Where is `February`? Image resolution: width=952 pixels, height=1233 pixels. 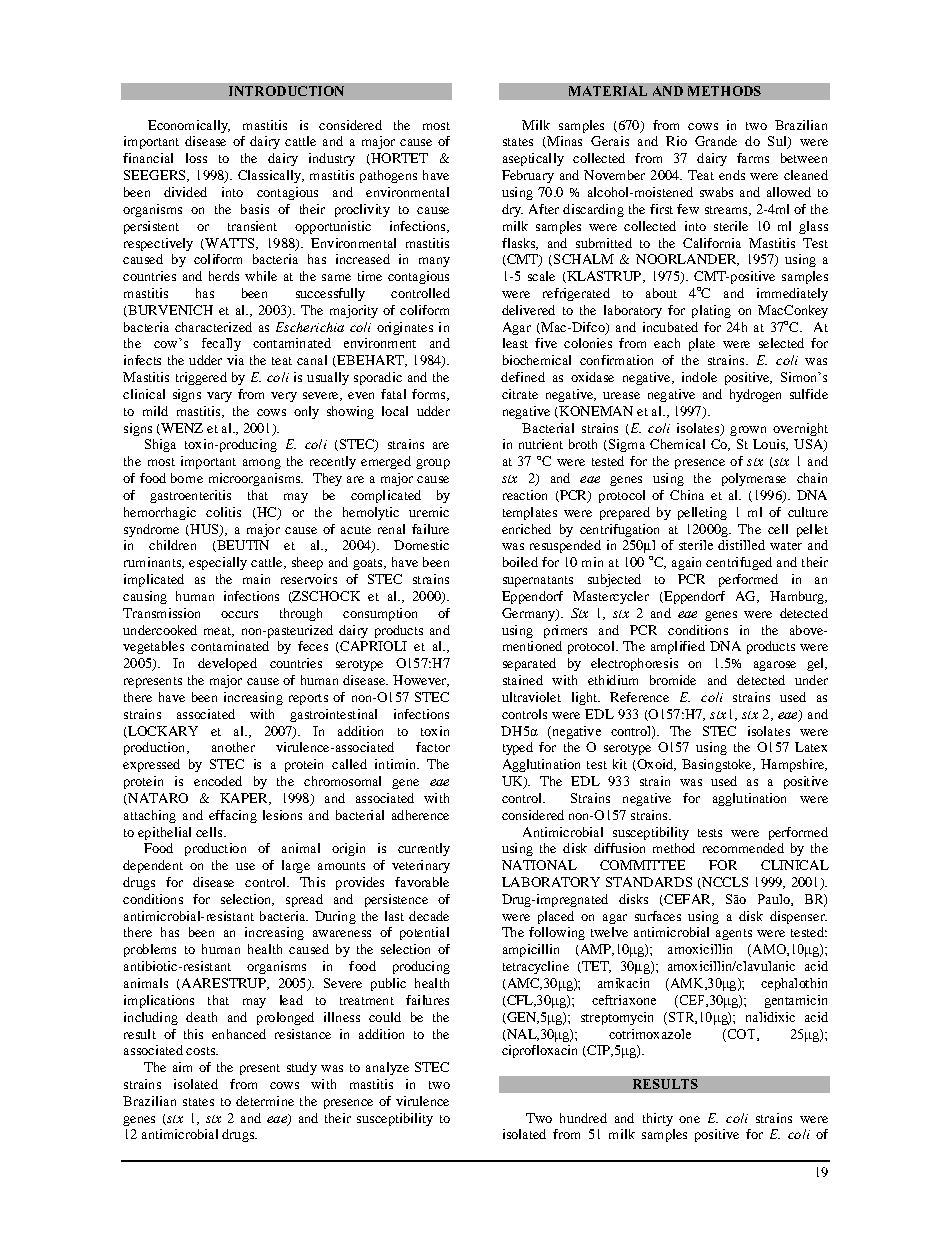 February is located at coordinates (528, 176).
